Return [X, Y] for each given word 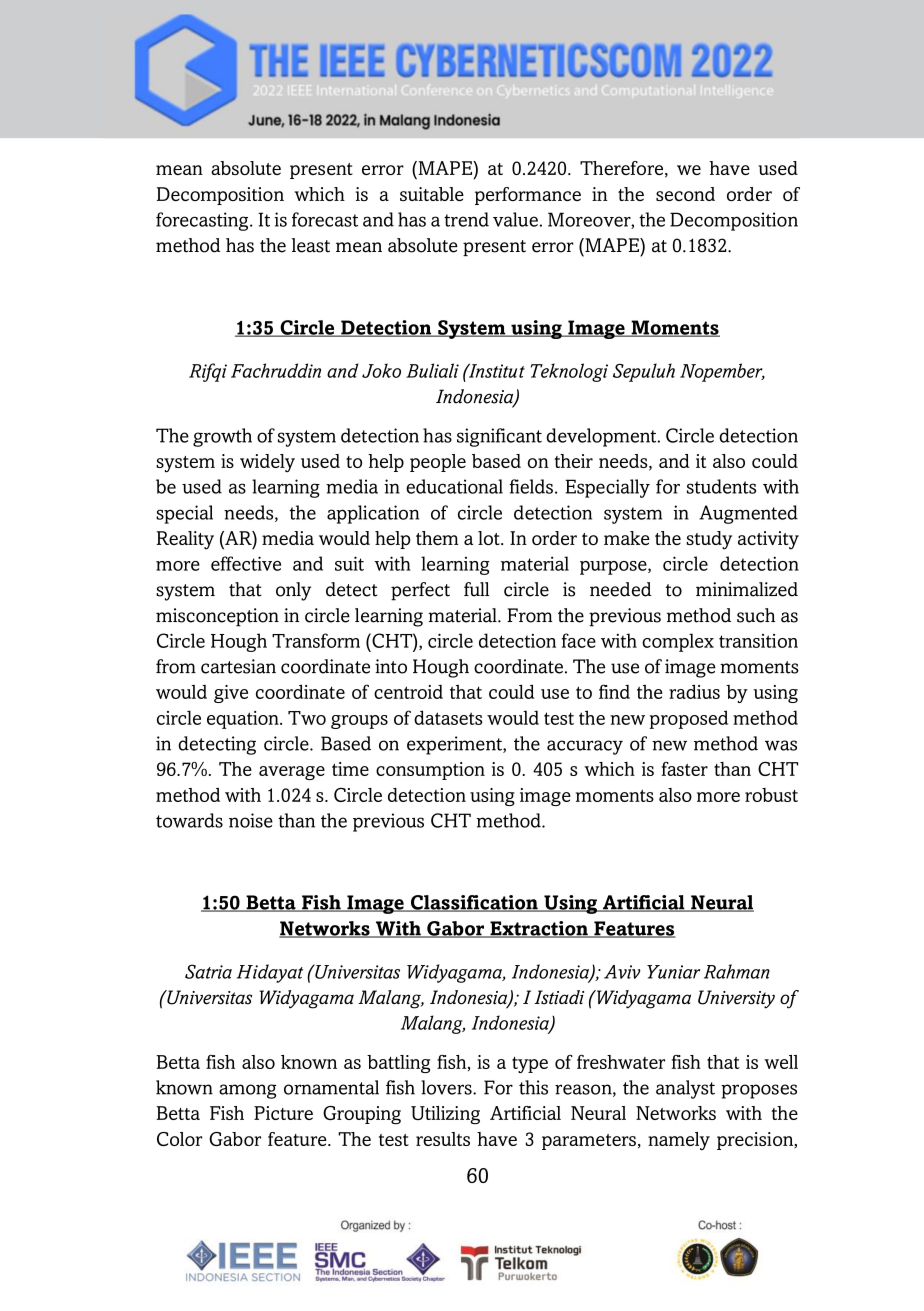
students [721, 486]
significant [499, 437]
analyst [685, 1089]
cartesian [238, 666]
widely [267, 463]
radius [694, 691]
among [248, 1091]
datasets [448, 717]
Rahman [737, 971]
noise [251, 820]
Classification [474, 903]
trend [466, 219]
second [685, 194]
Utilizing [445, 1115]
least [311, 245]
